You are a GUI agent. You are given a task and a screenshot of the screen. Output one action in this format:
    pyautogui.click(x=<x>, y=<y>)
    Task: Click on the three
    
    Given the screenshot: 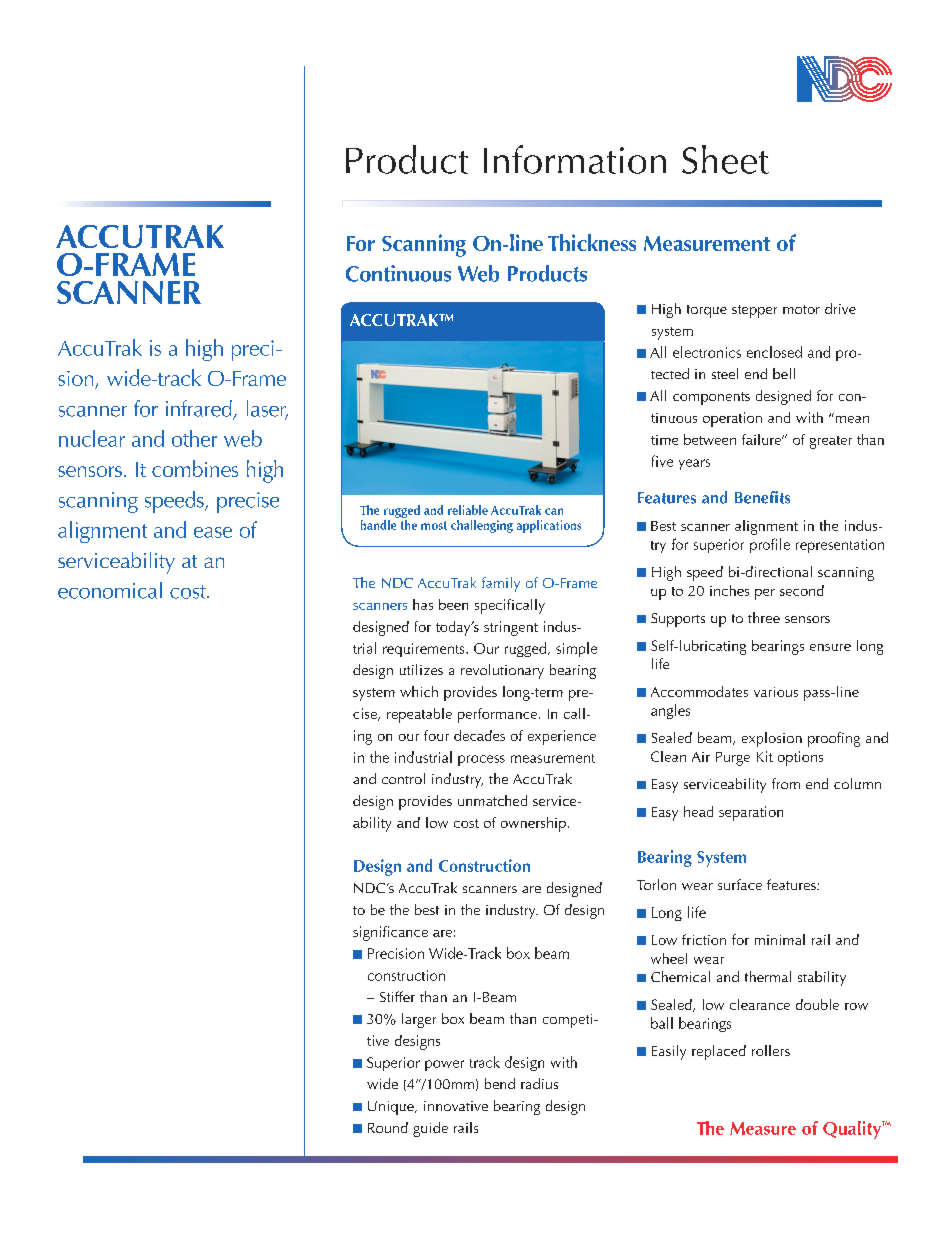 What is the action you would take?
    pyautogui.click(x=764, y=617)
